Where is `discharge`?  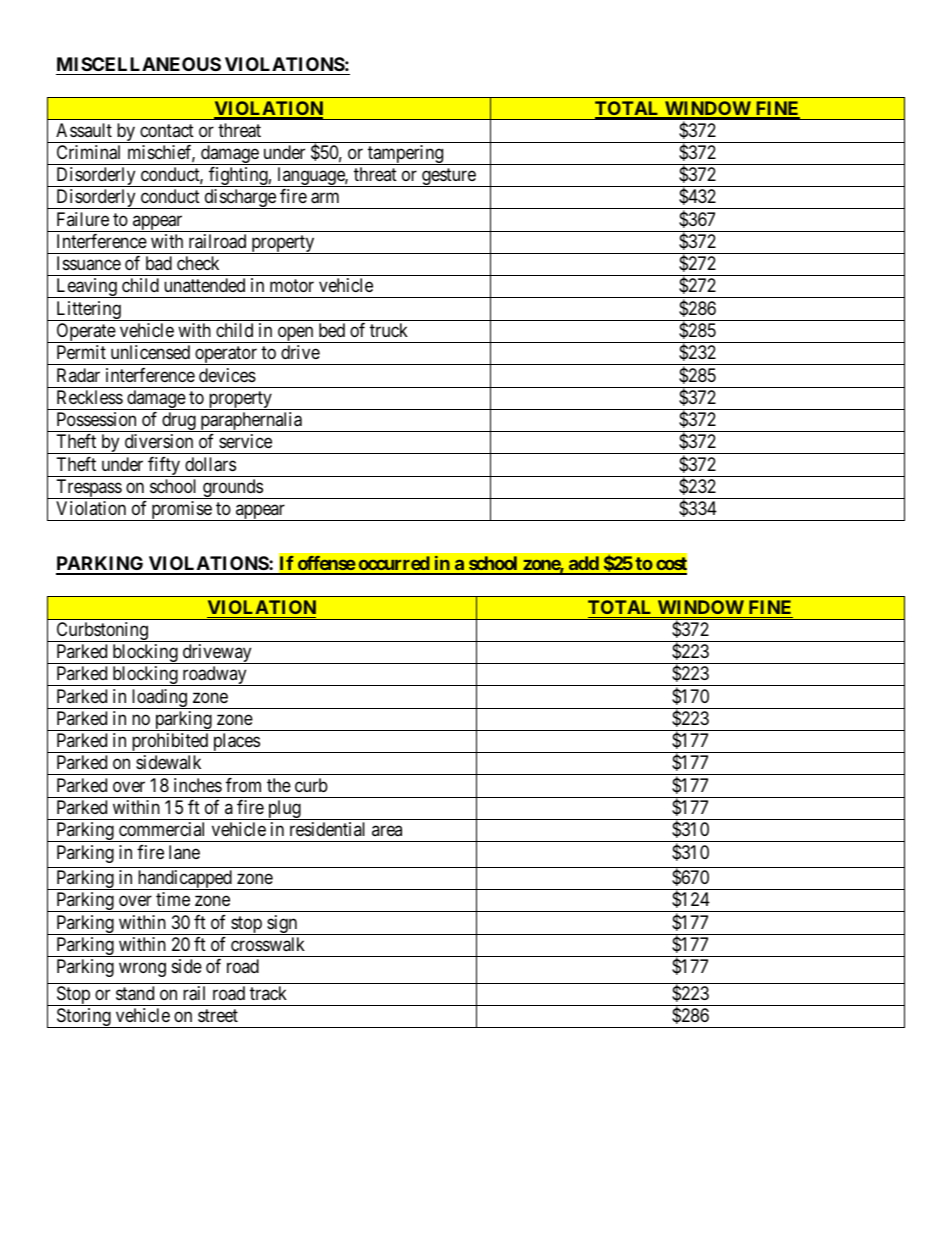 discharge is located at coordinates (240, 199).
